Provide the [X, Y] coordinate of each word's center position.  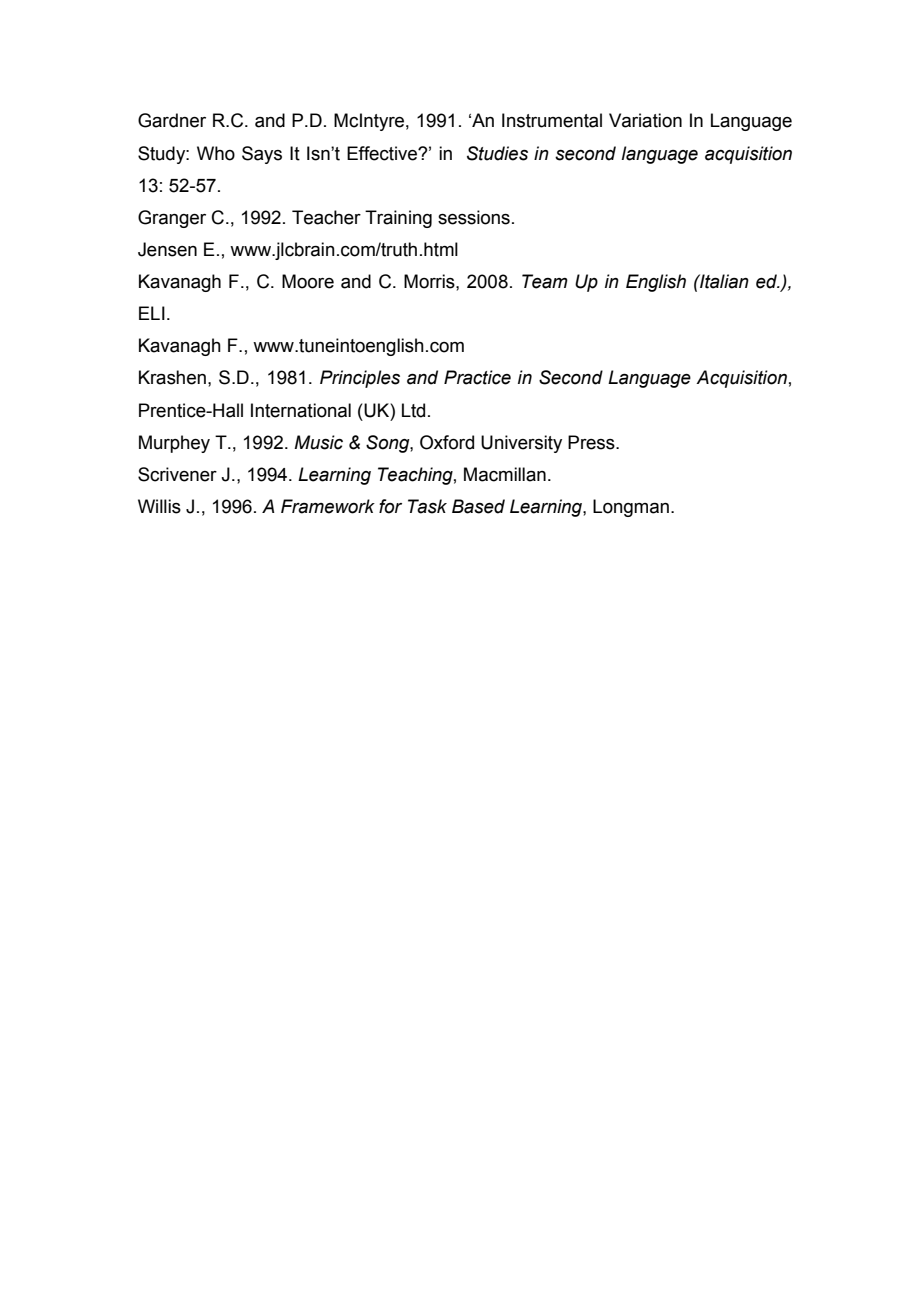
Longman [631, 508]
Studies [497, 153]
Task [427, 506]
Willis [159, 506]
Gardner [172, 120]
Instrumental [552, 120]
